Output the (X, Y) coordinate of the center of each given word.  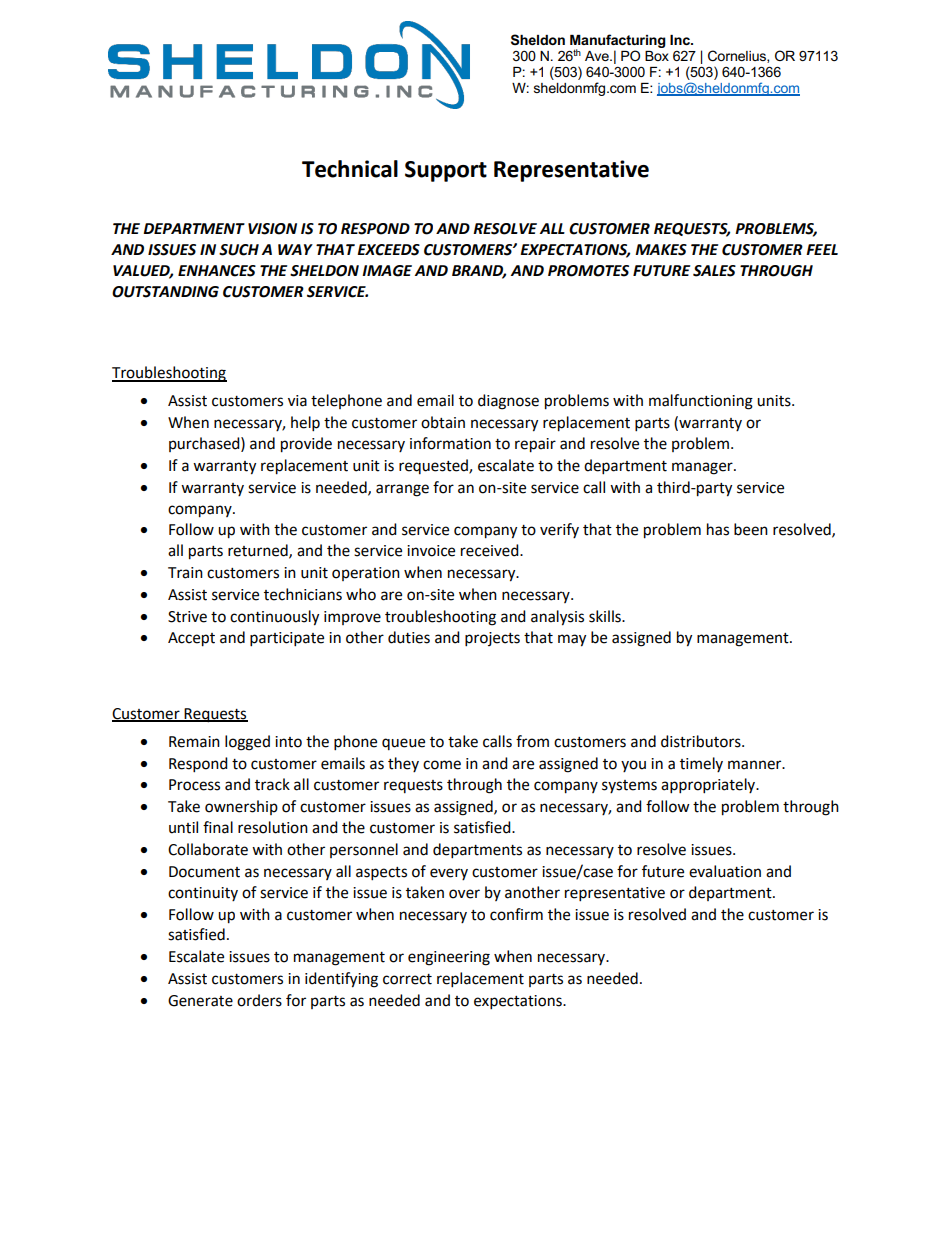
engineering (449, 958)
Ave (598, 56)
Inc (681, 40)
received (491, 550)
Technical (350, 169)
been (751, 529)
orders (259, 1000)
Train (185, 573)
